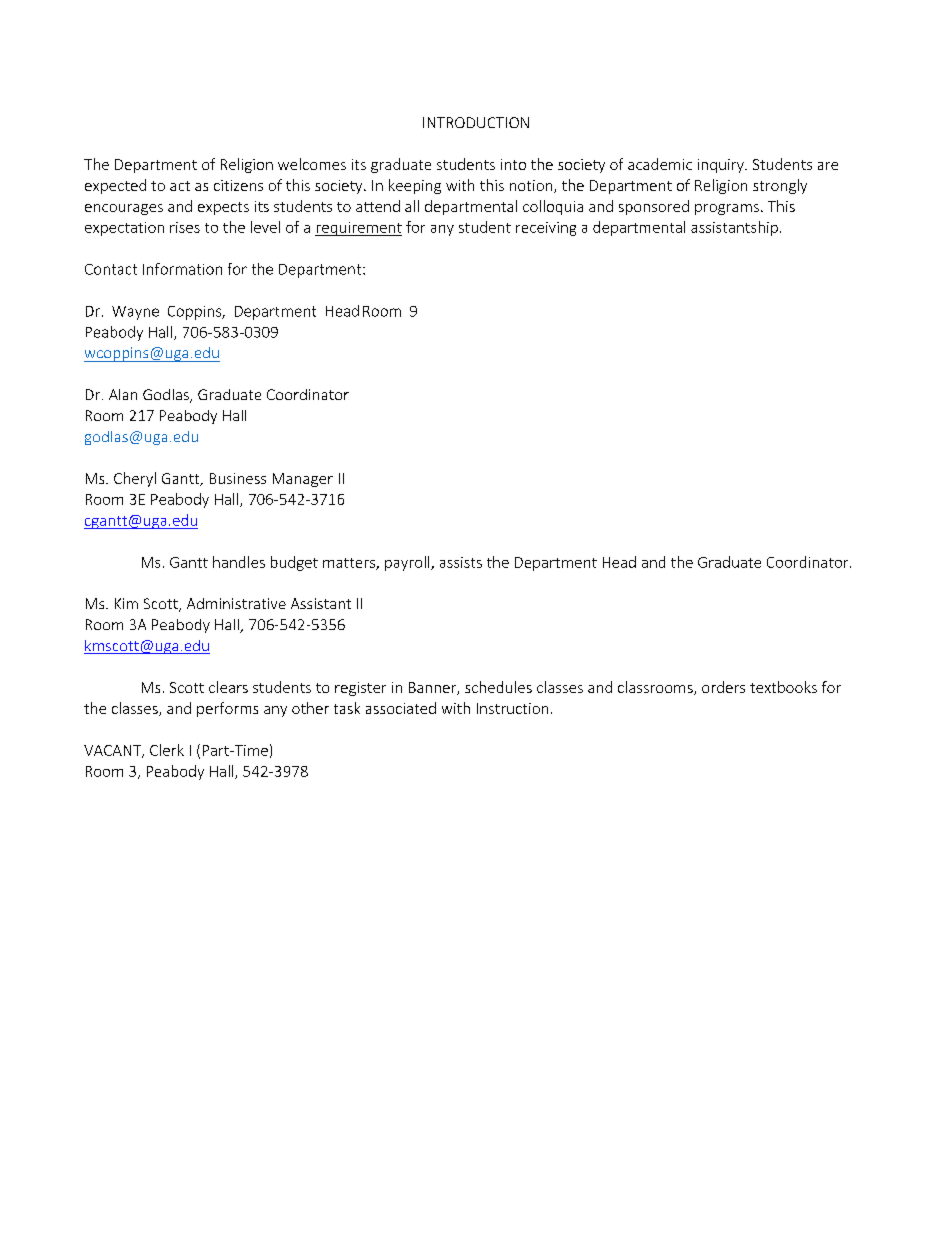  Describe the element at coordinates (722, 166) in the page. I see `inquiry` at that location.
